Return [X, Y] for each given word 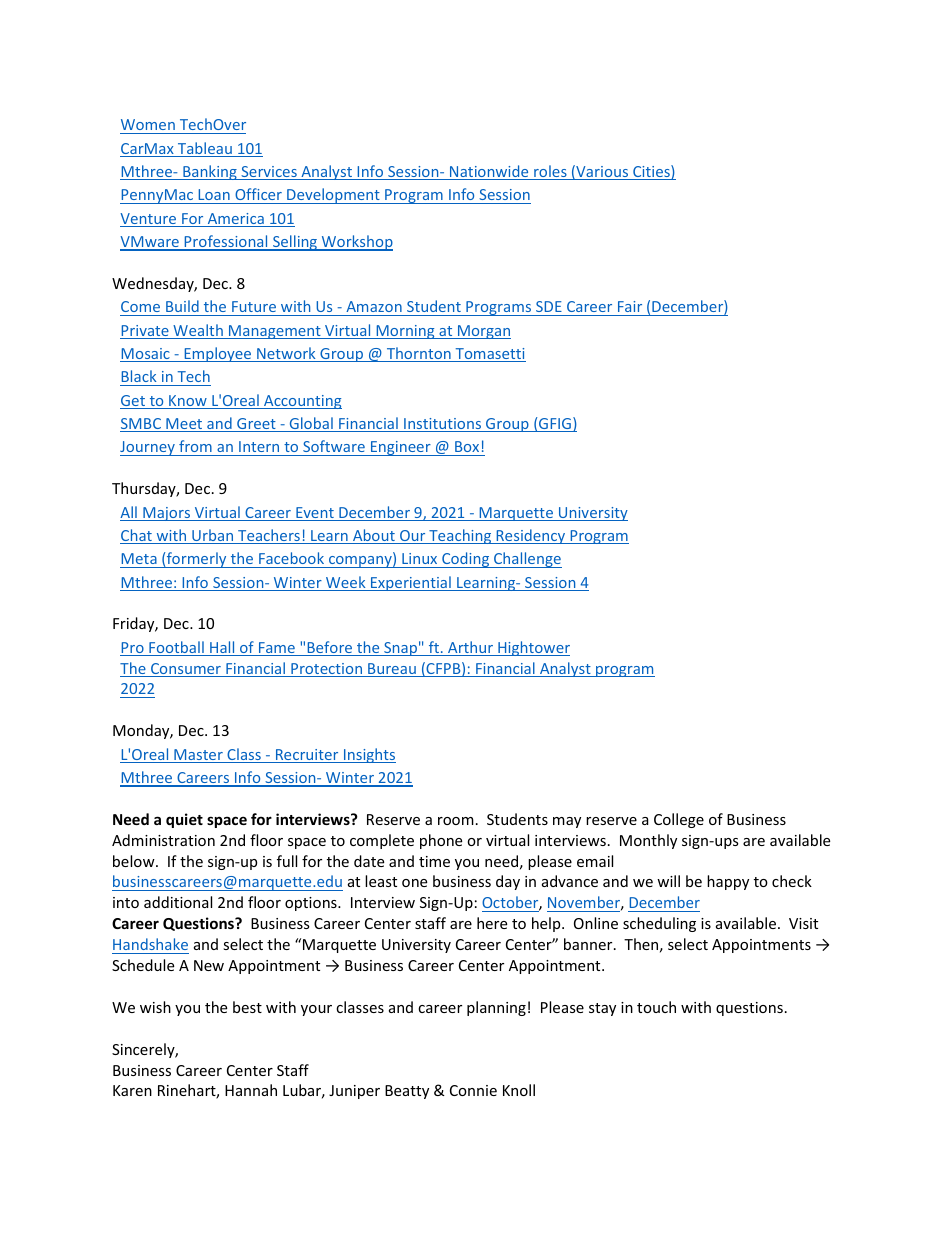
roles [550, 172]
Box [467, 446]
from [195, 446]
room [456, 821]
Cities [651, 172]
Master [198, 756]
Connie [473, 1090]
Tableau [205, 149]
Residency [530, 536]
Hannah [251, 1090]
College [679, 820]
